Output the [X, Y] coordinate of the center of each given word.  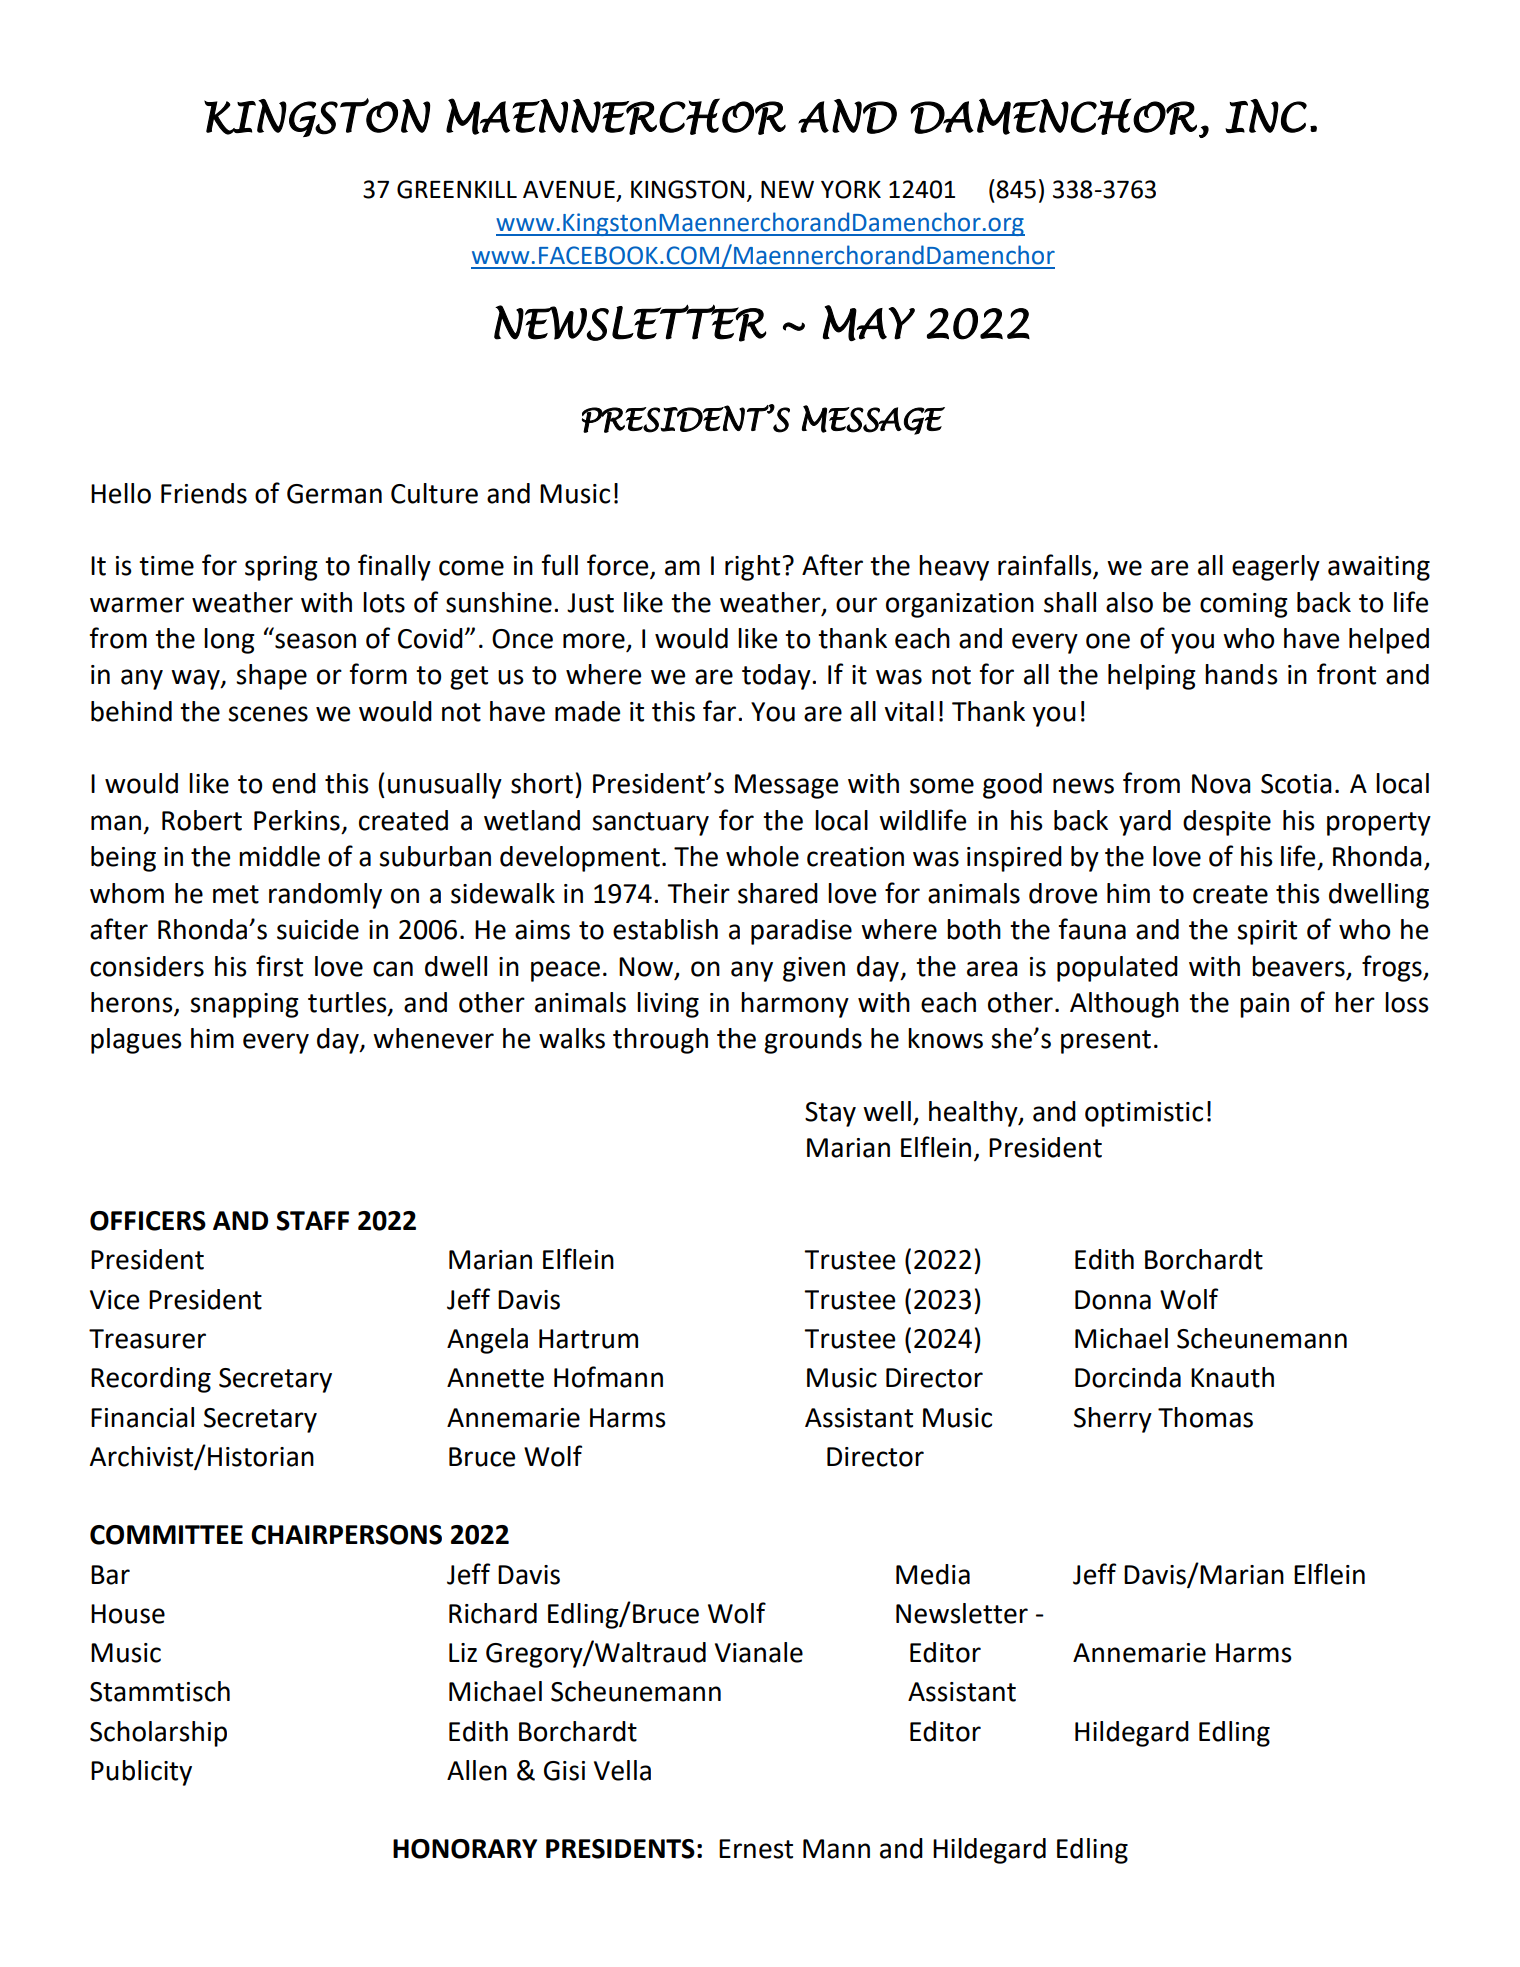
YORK [851, 189]
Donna [1113, 1300]
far [721, 711]
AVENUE [569, 190]
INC [1266, 116]
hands [1241, 674]
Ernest [756, 1849]
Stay [830, 1114]
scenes [268, 714]
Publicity [141, 1773]
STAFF [313, 1221]
